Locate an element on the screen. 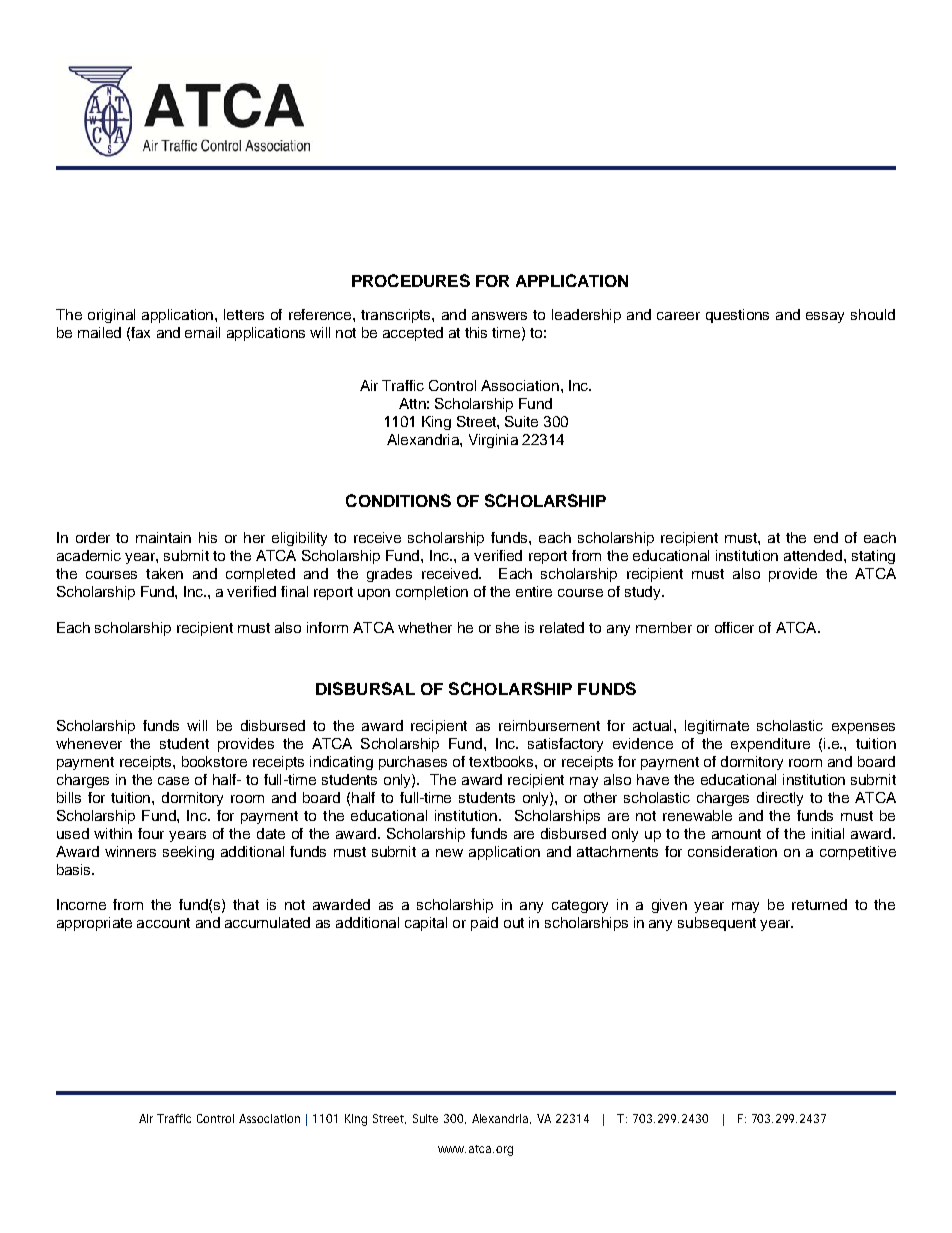 The image size is (952, 1233). answers is located at coordinates (499, 316).
